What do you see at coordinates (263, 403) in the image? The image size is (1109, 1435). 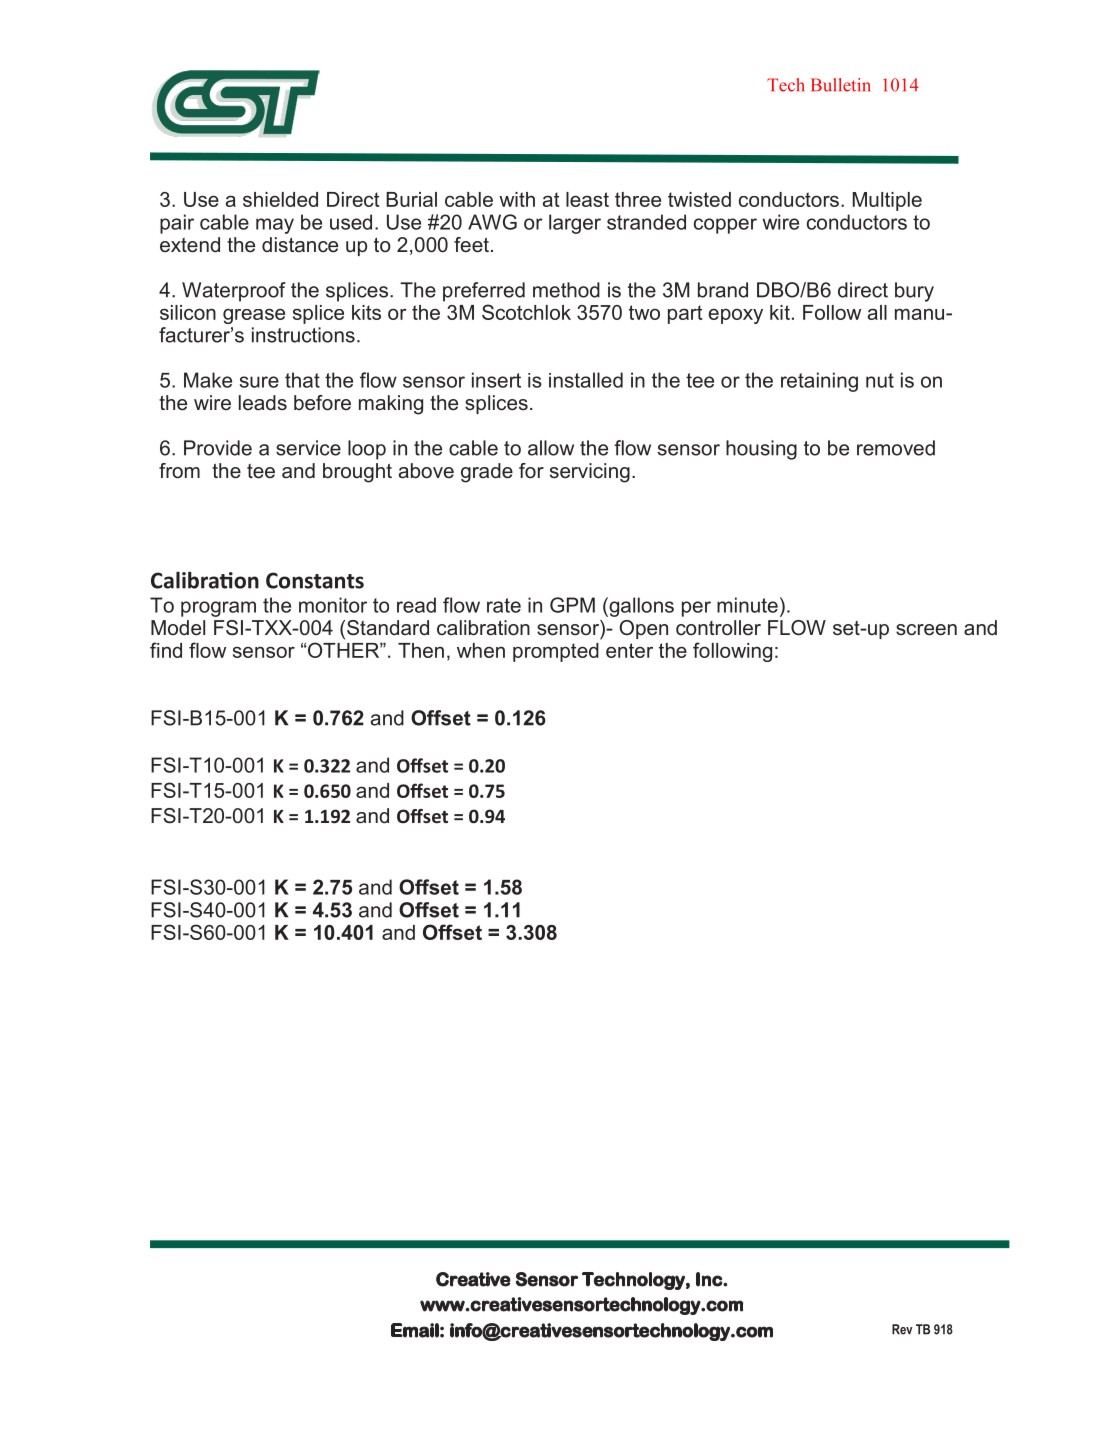 I see `leads` at bounding box center [263, 403].
